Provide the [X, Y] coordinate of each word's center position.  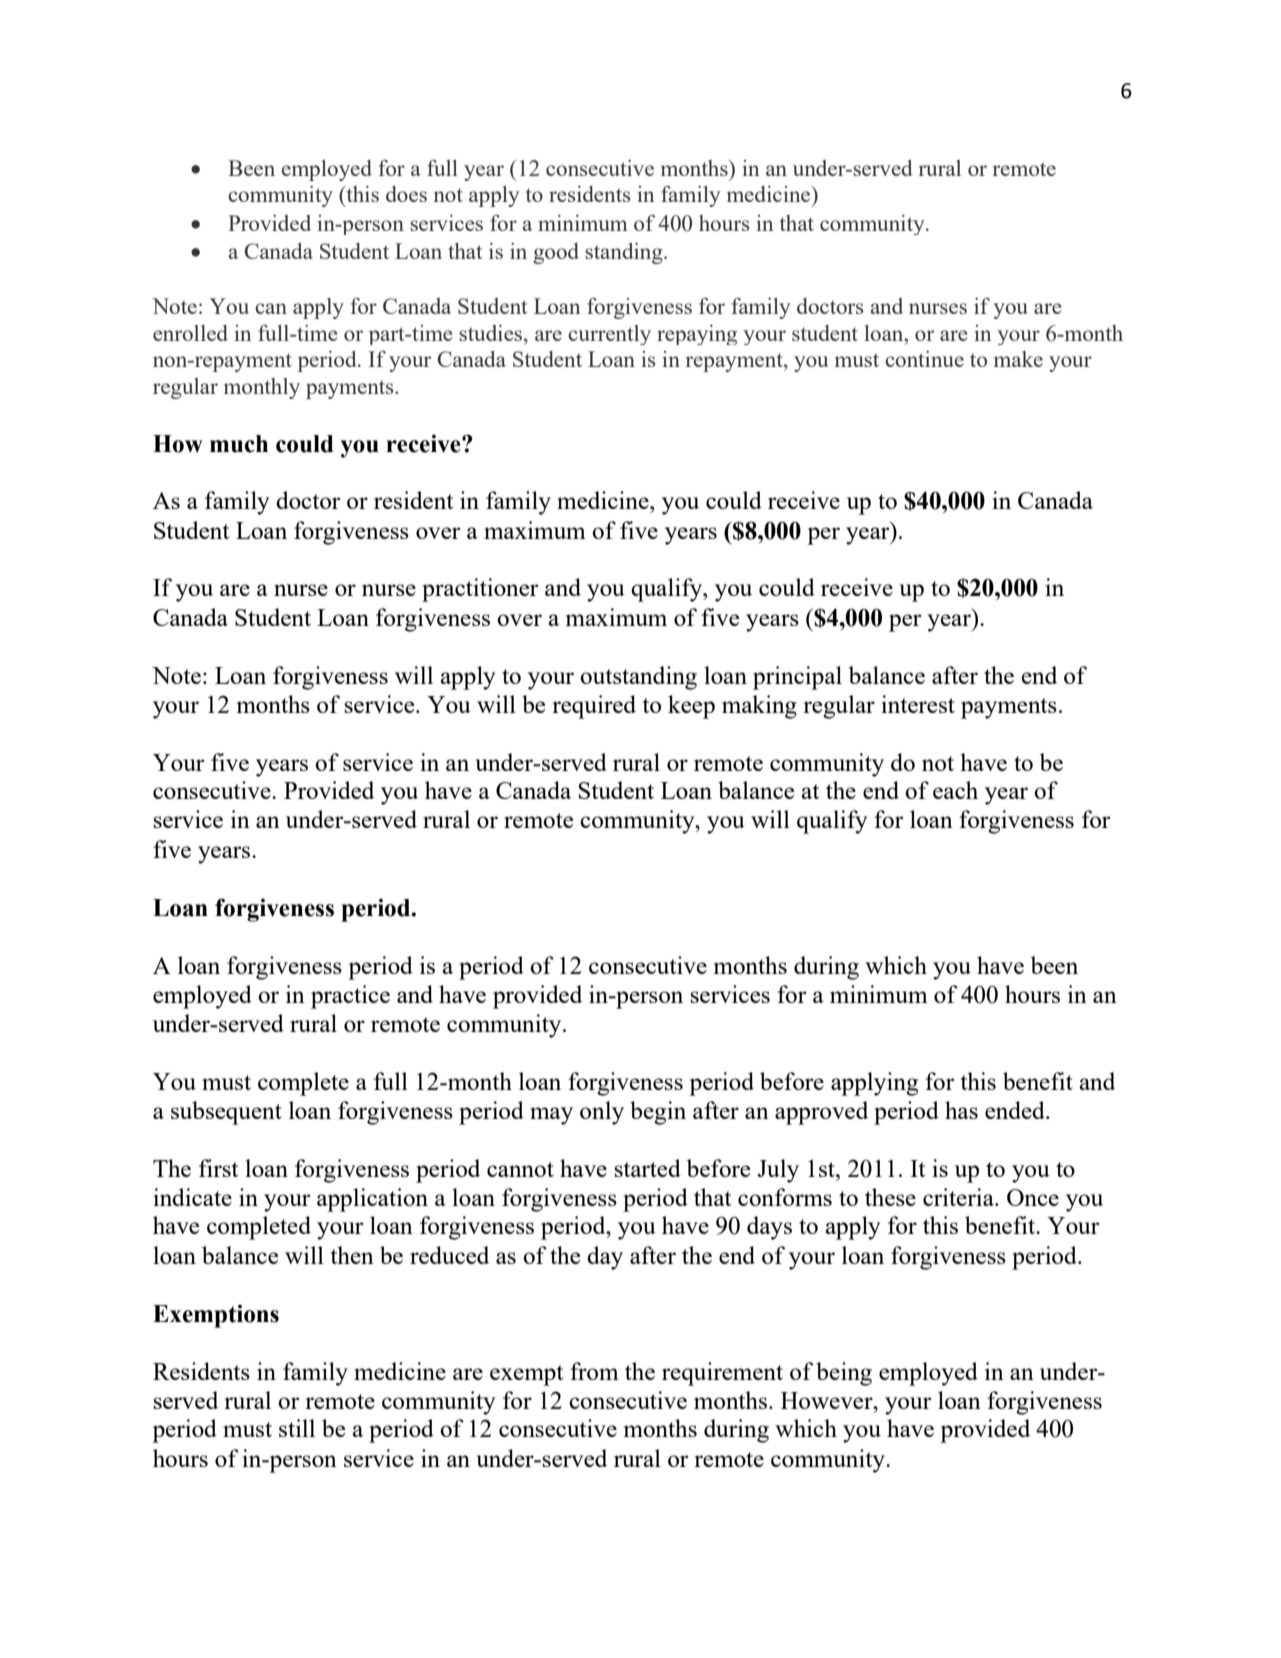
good [556, 253]
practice [350, 997]
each [955, 790]
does [406, 194]
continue [924, 359]
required [594, 707]
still [297, 1428]
